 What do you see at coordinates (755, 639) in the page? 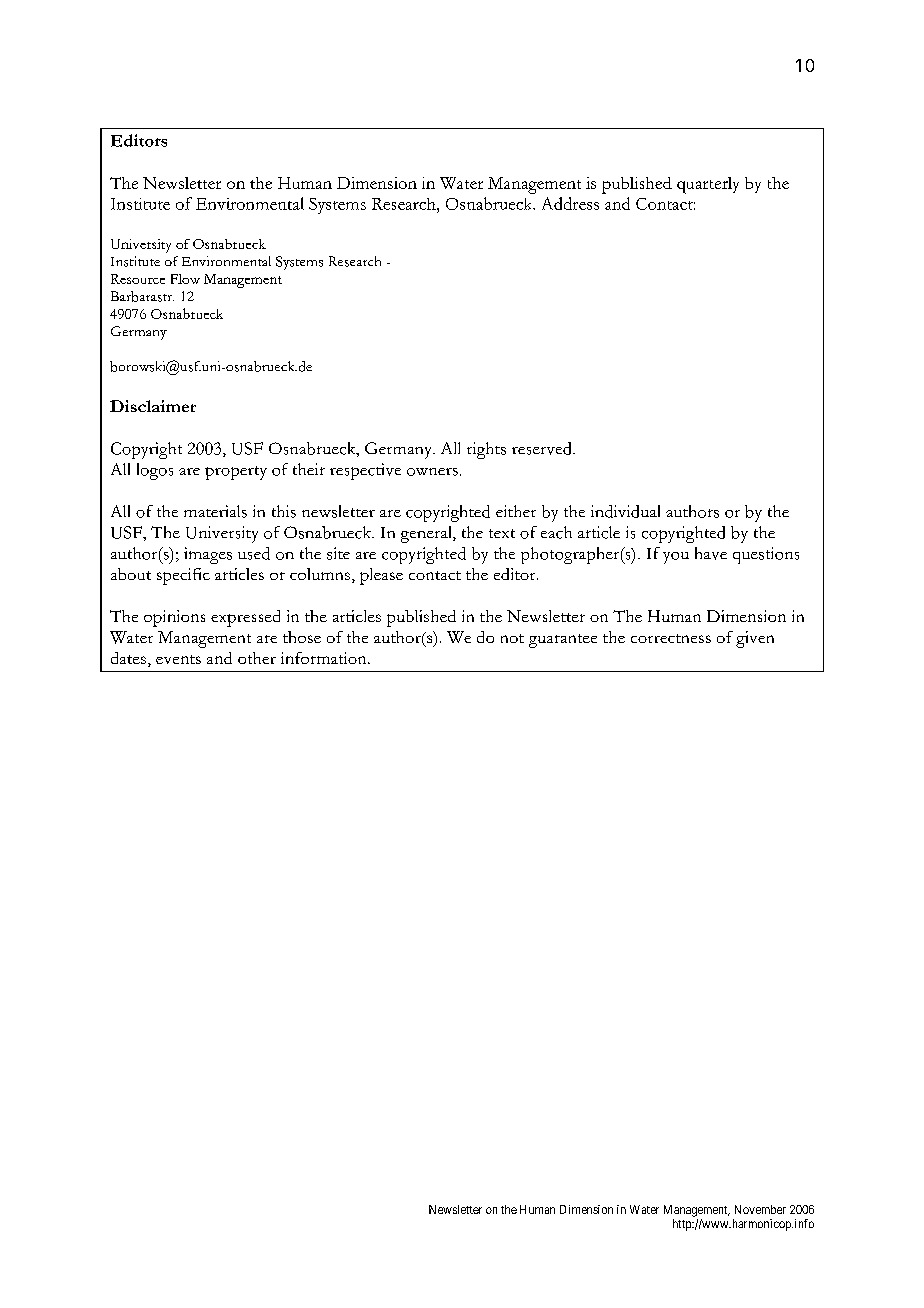
I see `given` at bounding box center [755, 639].
